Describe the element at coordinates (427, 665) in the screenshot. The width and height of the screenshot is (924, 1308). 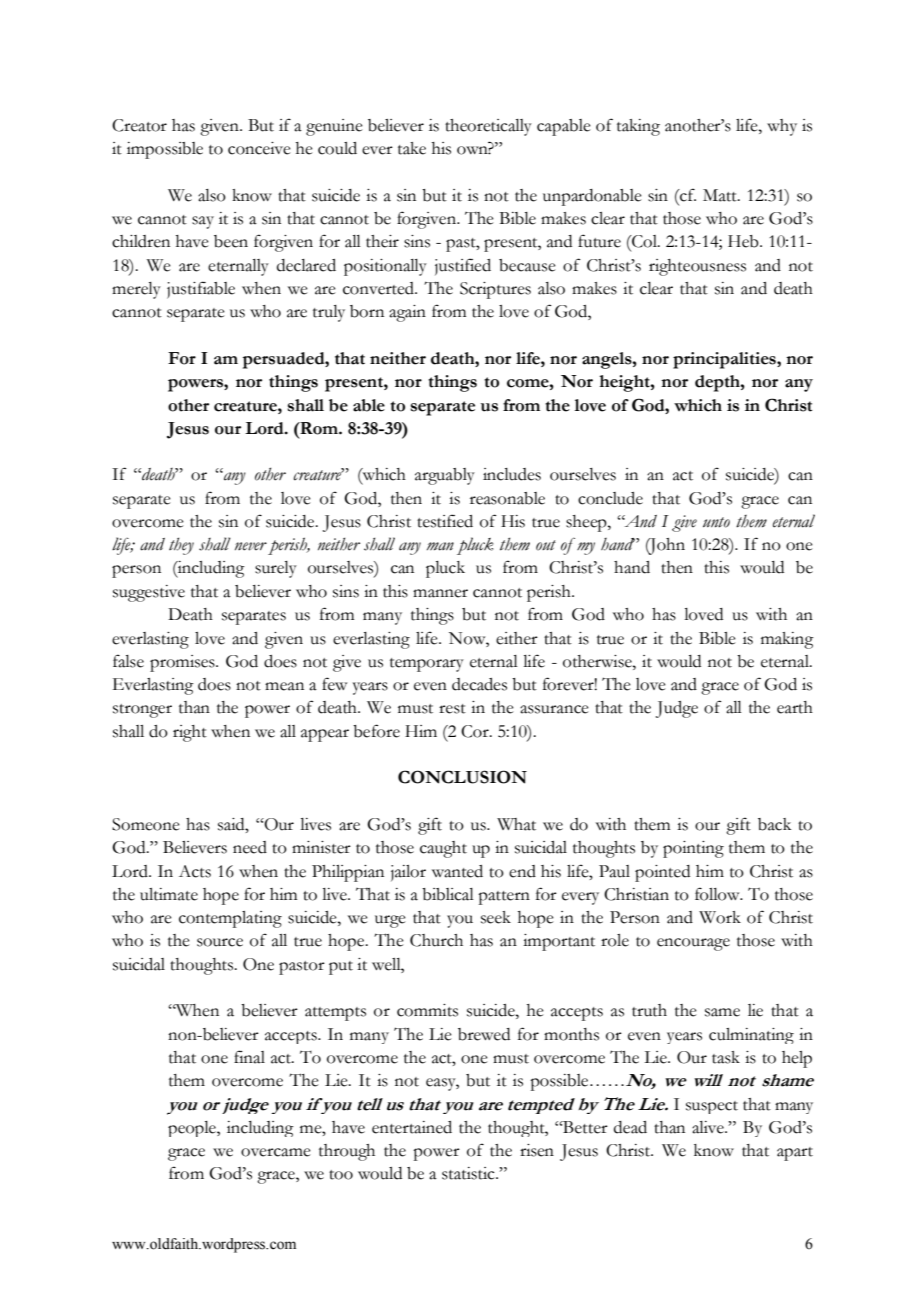
I see `temporary` at that location.
